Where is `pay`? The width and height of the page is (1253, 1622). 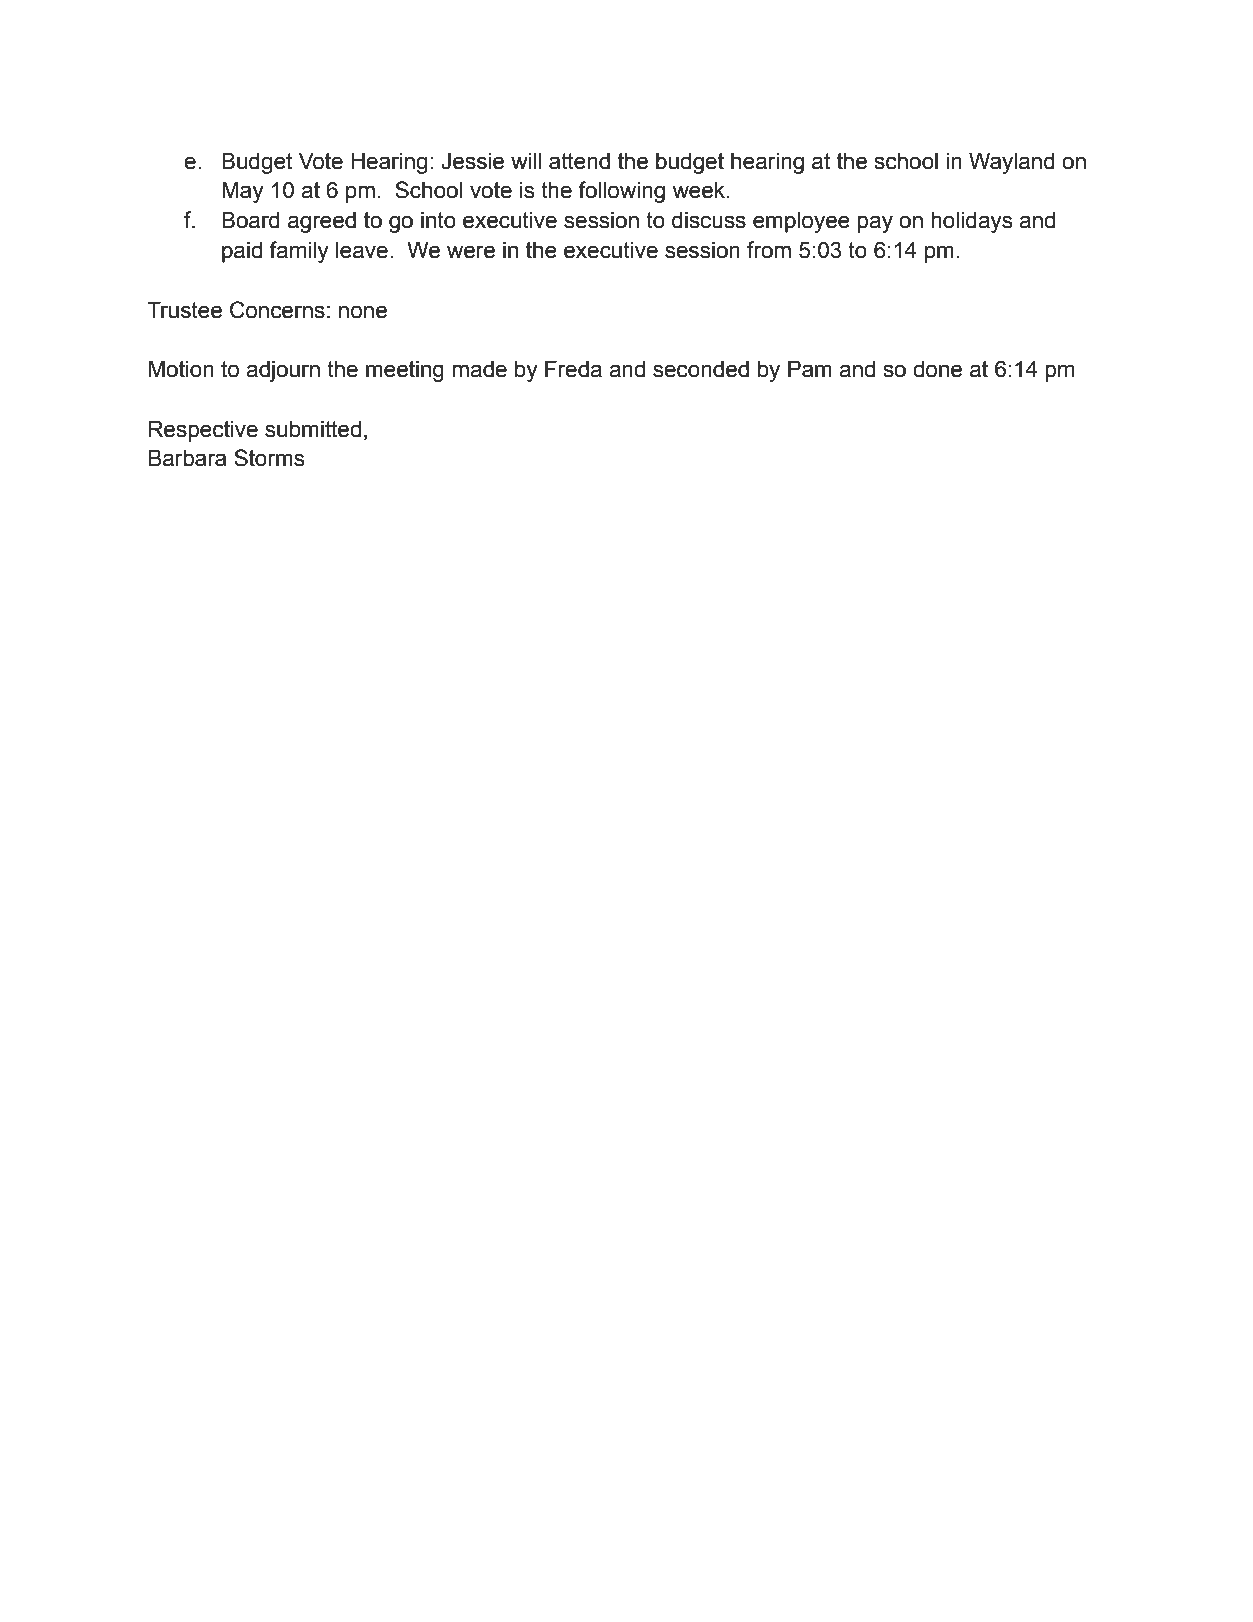 pay is located at coordinates (875, 224).
